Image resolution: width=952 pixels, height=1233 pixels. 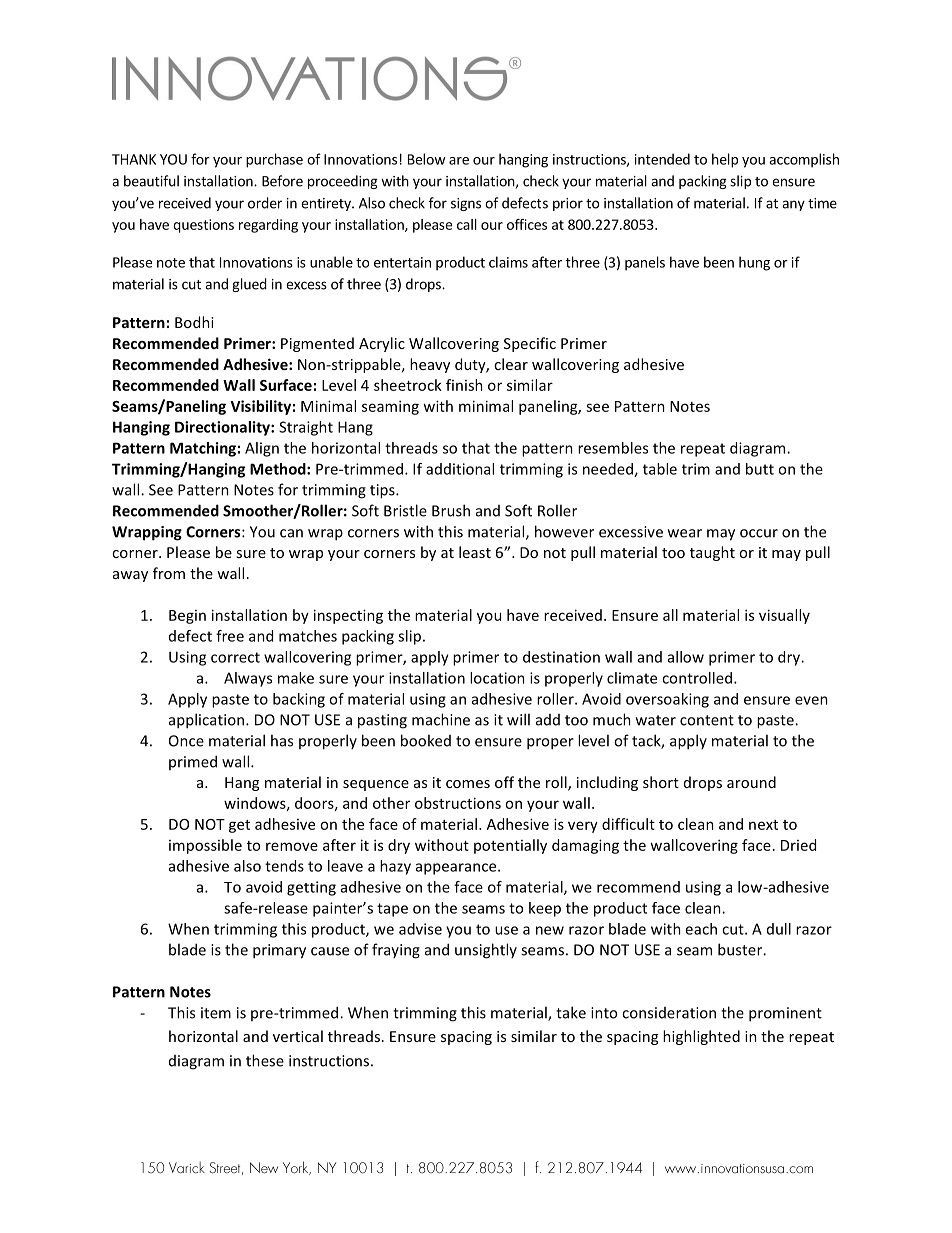 What do you see at coordinates (475, 552) in the document?
I see `least` at bounding box center [475, 552].
